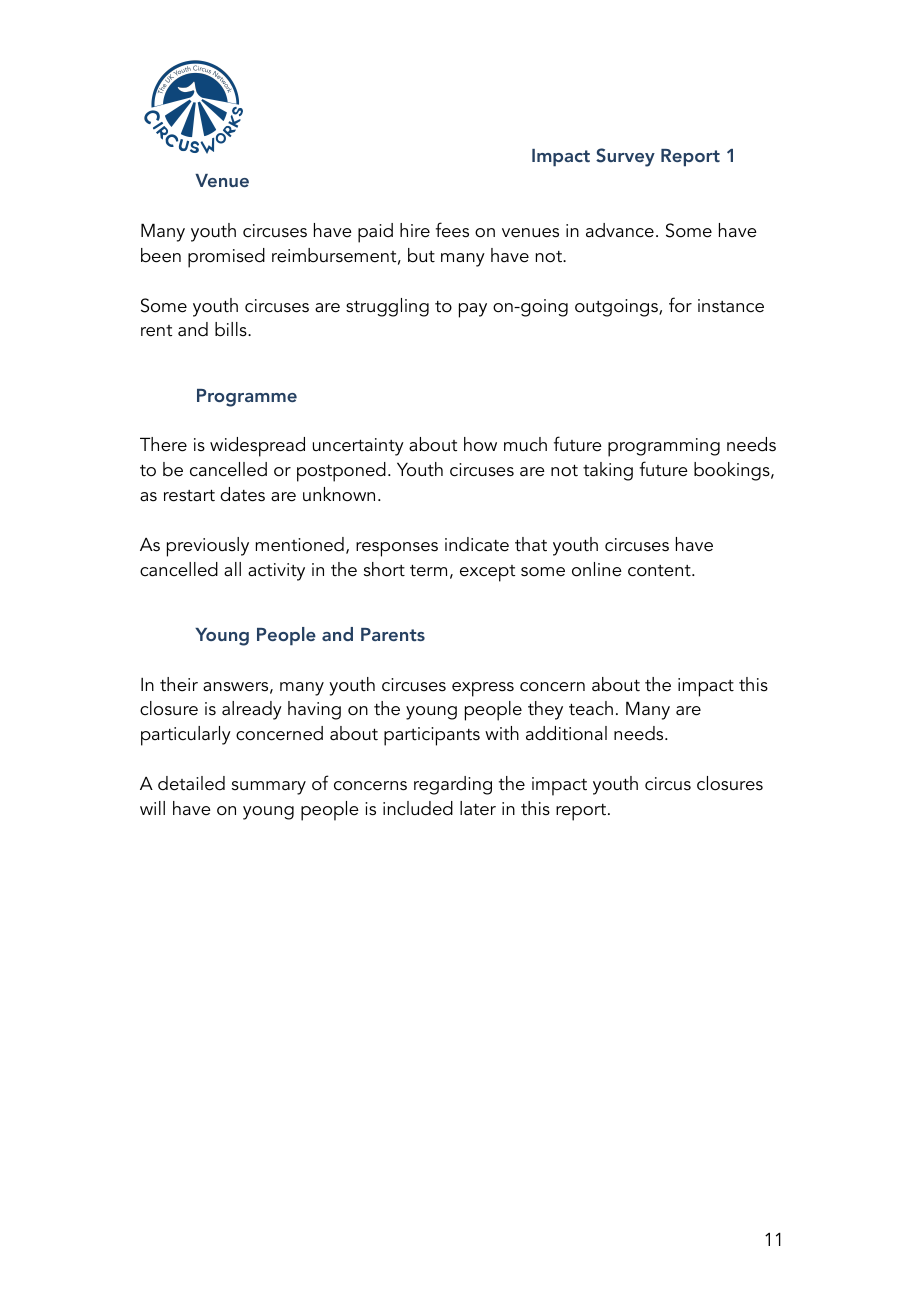 The height and width of the screenshot is (1308, 924). What do you see at coordinates (453, 785) in the screenshot?
I see `regarding` at bounding box center [453, 785].
